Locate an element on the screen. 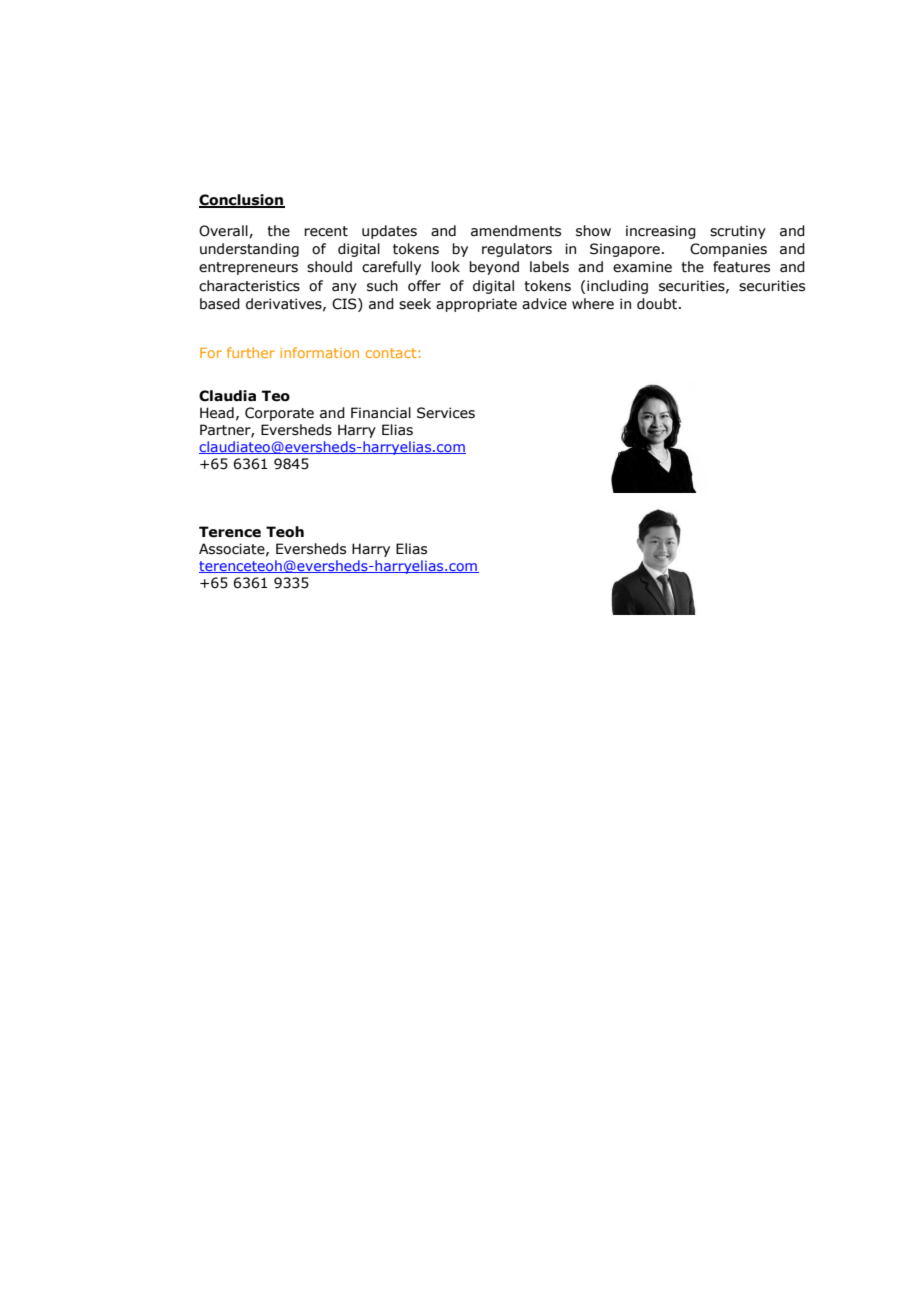 Image resolution: width=924 pixels, height=1308 pixels. further is located at coordinates (251, 352).
